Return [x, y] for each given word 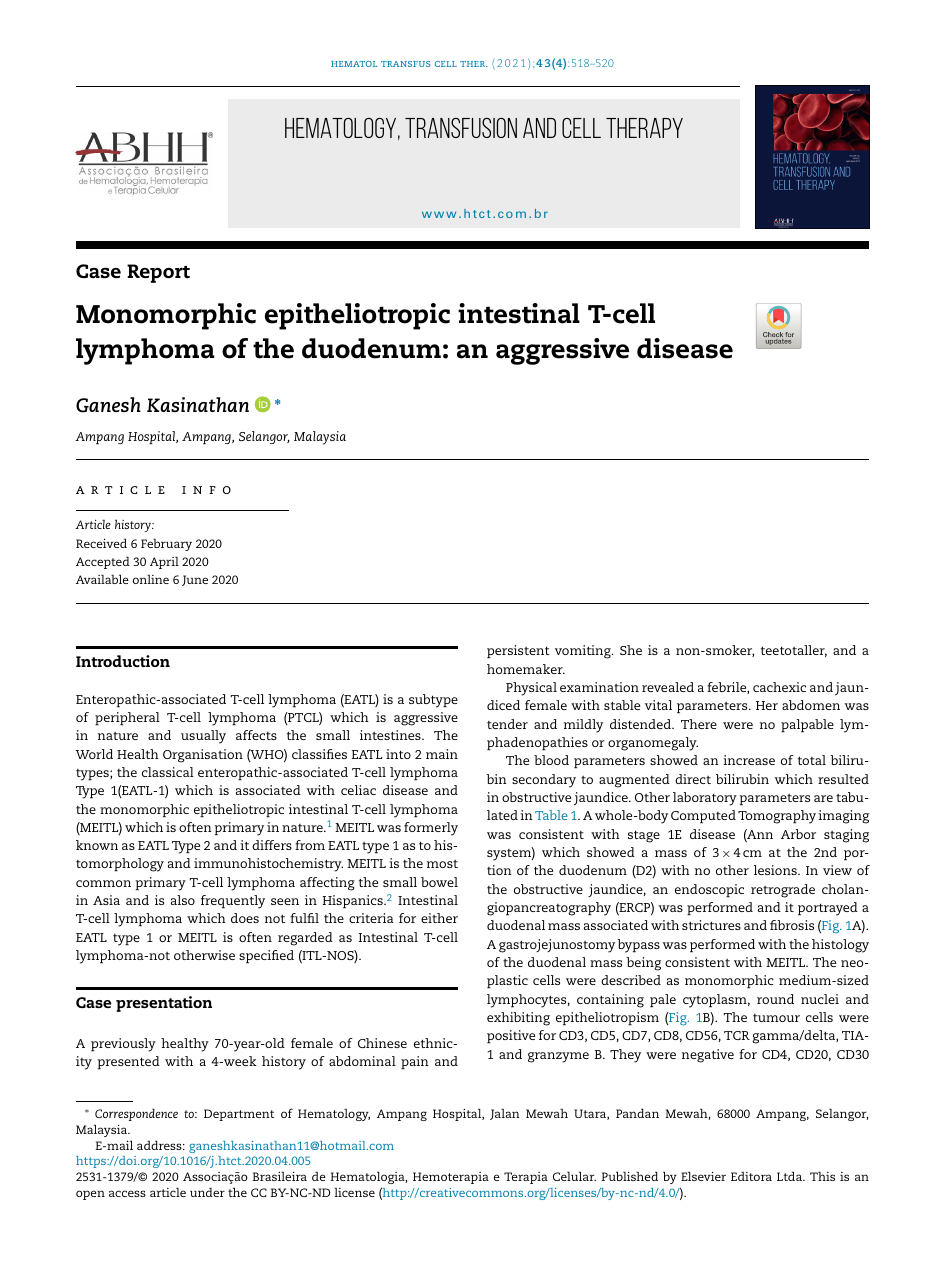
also [183, 900]
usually [203, 737]
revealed [668, 687]
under [207, 1192]
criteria [371, 918]
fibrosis [792, 925]
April [164, 562]
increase [749, 760]
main [442, 754]
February [166, 544]
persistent [518, 652]
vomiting [584, 652]
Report [158, 273]
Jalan [505, 1114]
